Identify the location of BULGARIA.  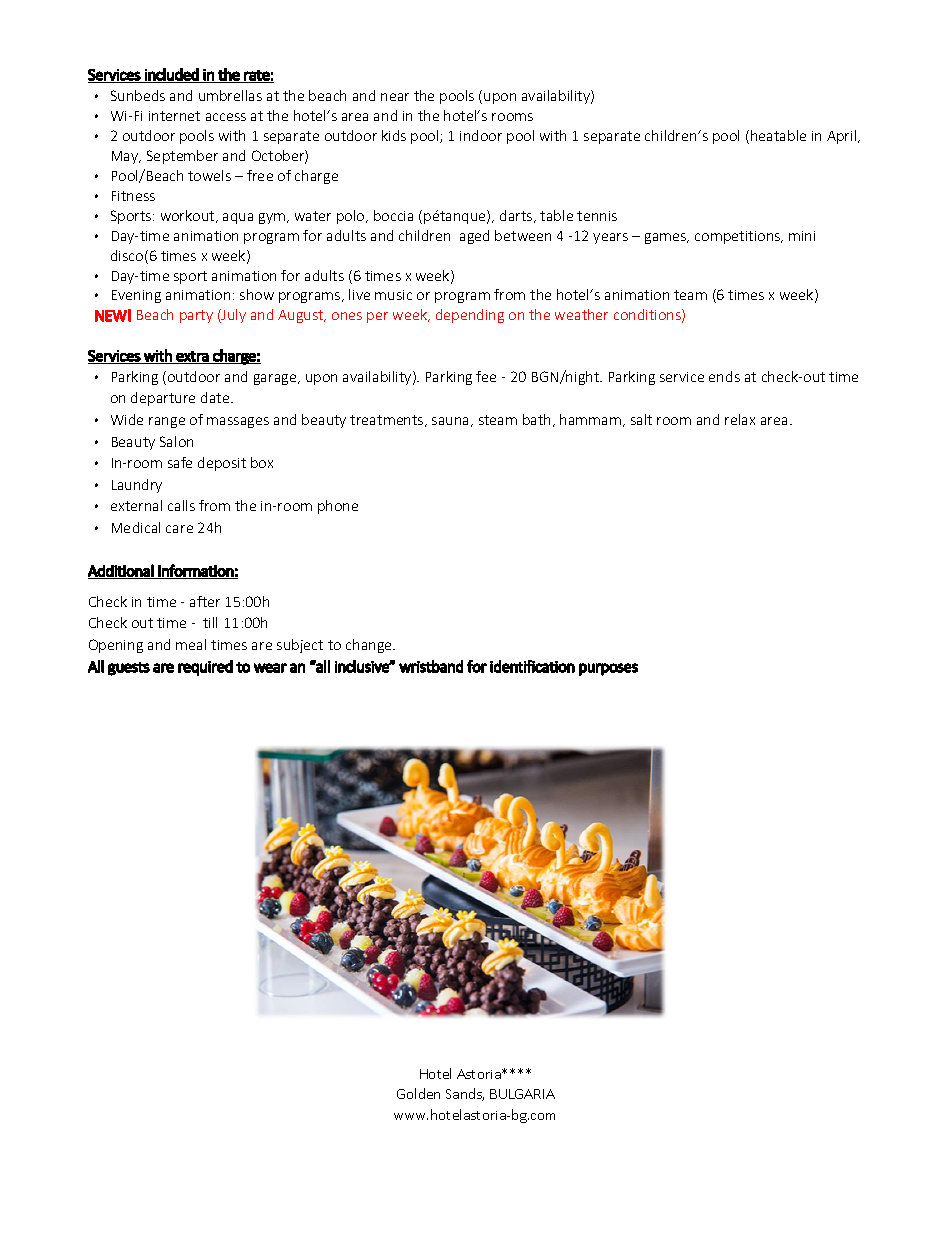
(522, 1094).
